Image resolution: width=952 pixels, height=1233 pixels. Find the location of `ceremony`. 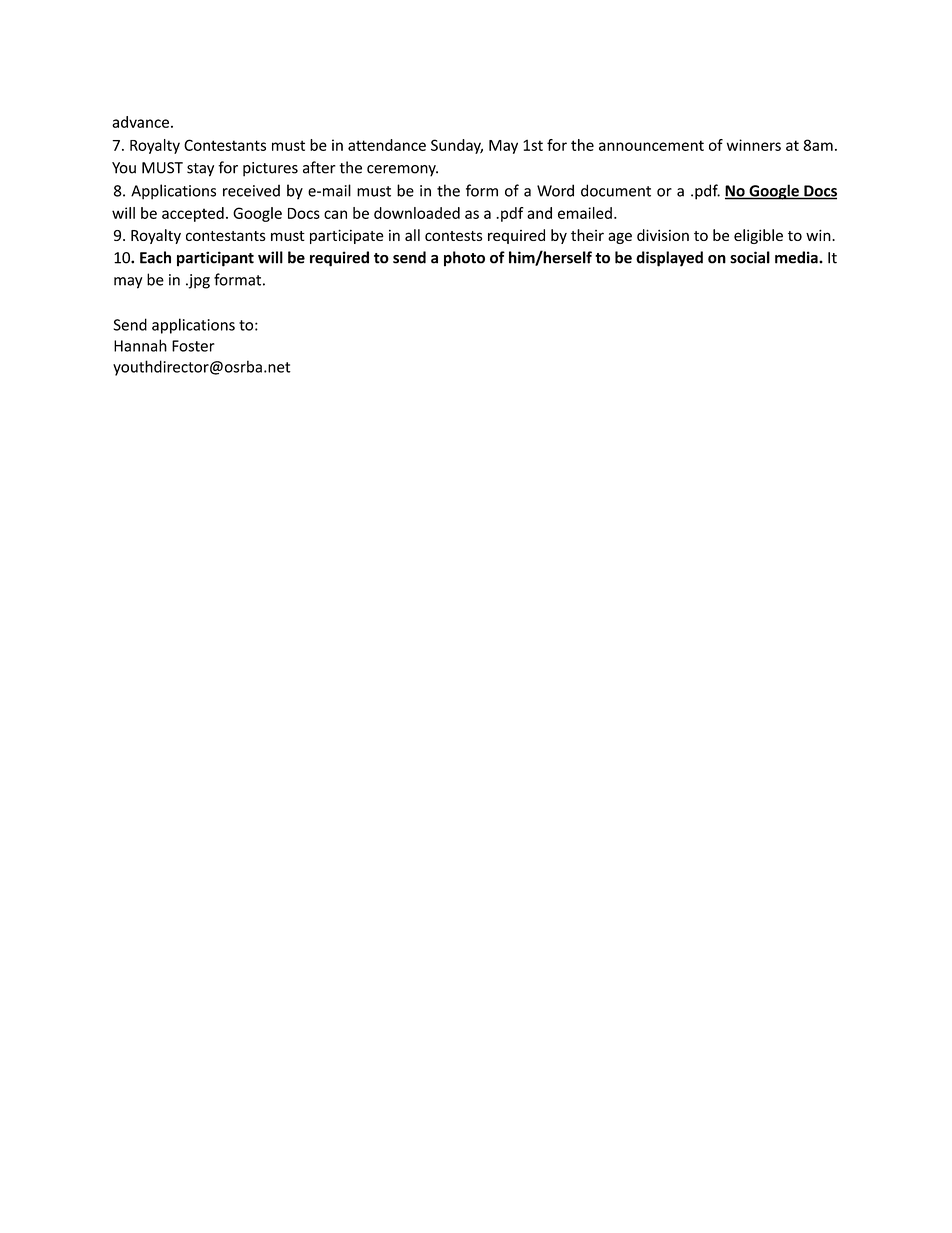

ceremony is located at coordinates (402, 171).
